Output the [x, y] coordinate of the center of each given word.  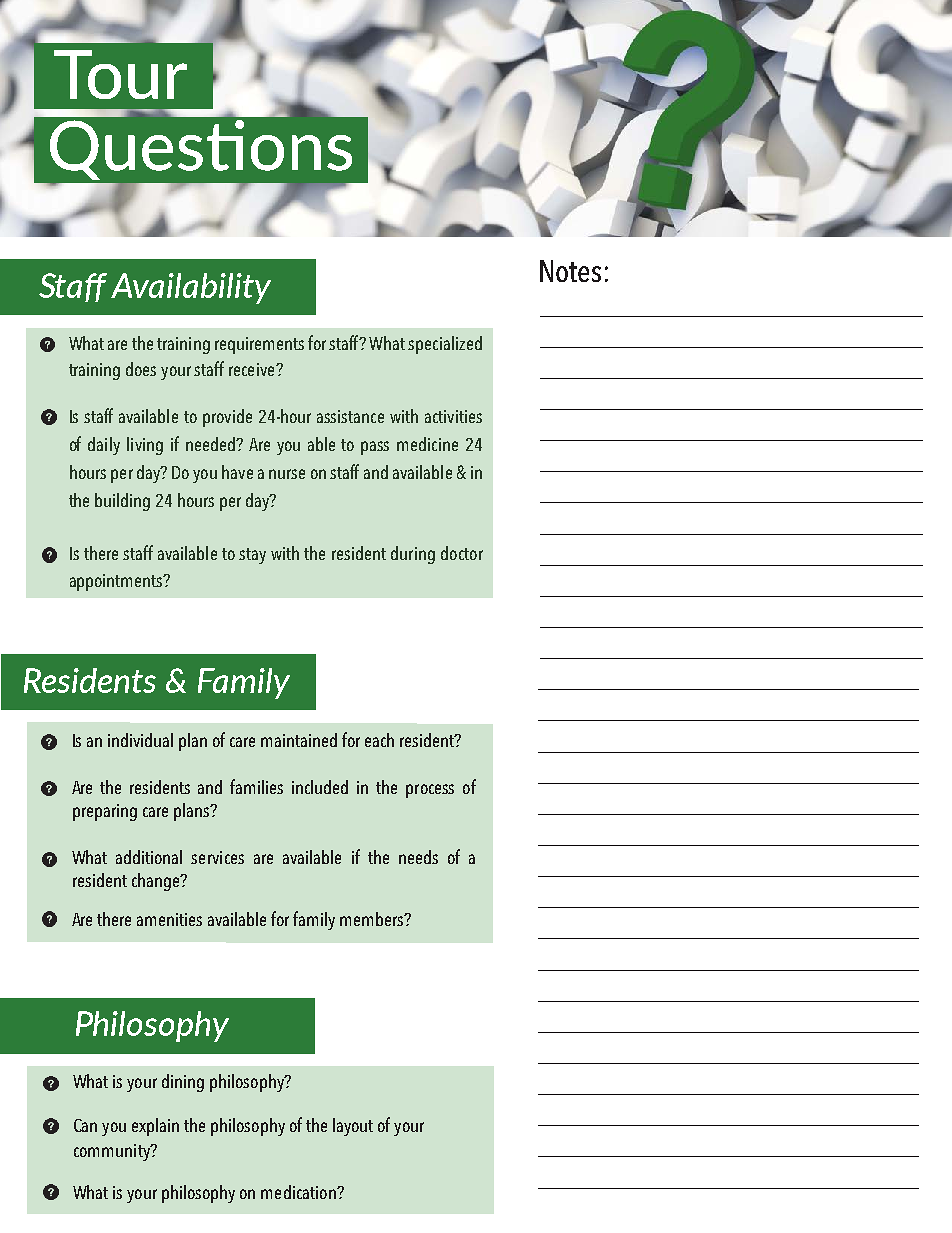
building [122, 502]
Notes [570, 271]
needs [418, 857]
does [141, 369]
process [430, 791]
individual [140, 740]
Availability [191, 288]
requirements [259, 345]
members [373, 919]
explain [155, 1127]
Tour [120, 74]
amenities [169, 919]
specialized [445, 345]
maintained [299, 740]
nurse [287, 474]
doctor [462, 553]
